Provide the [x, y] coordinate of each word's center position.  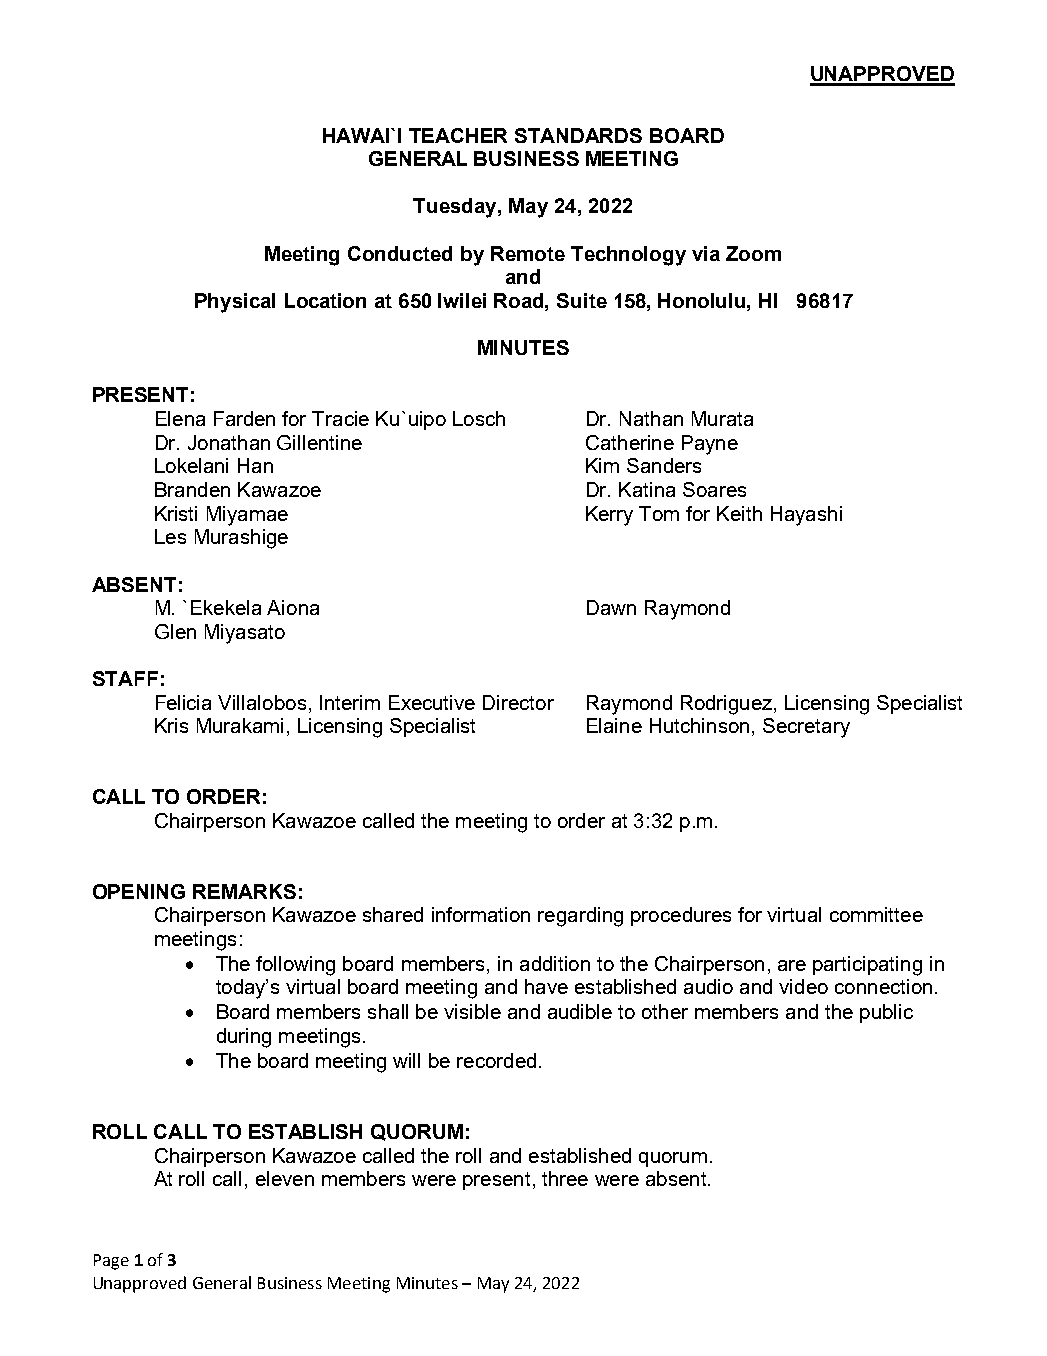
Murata [722, 418]
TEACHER [458, 135]
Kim [602, 465]
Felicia [183, 702]
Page [111, 1262]
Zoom [753, 253]
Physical [235, 303]
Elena [180, 418]
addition [555, 963]
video [803, 986]
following [295, 966]
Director [518, 702]
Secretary [806, 728]
